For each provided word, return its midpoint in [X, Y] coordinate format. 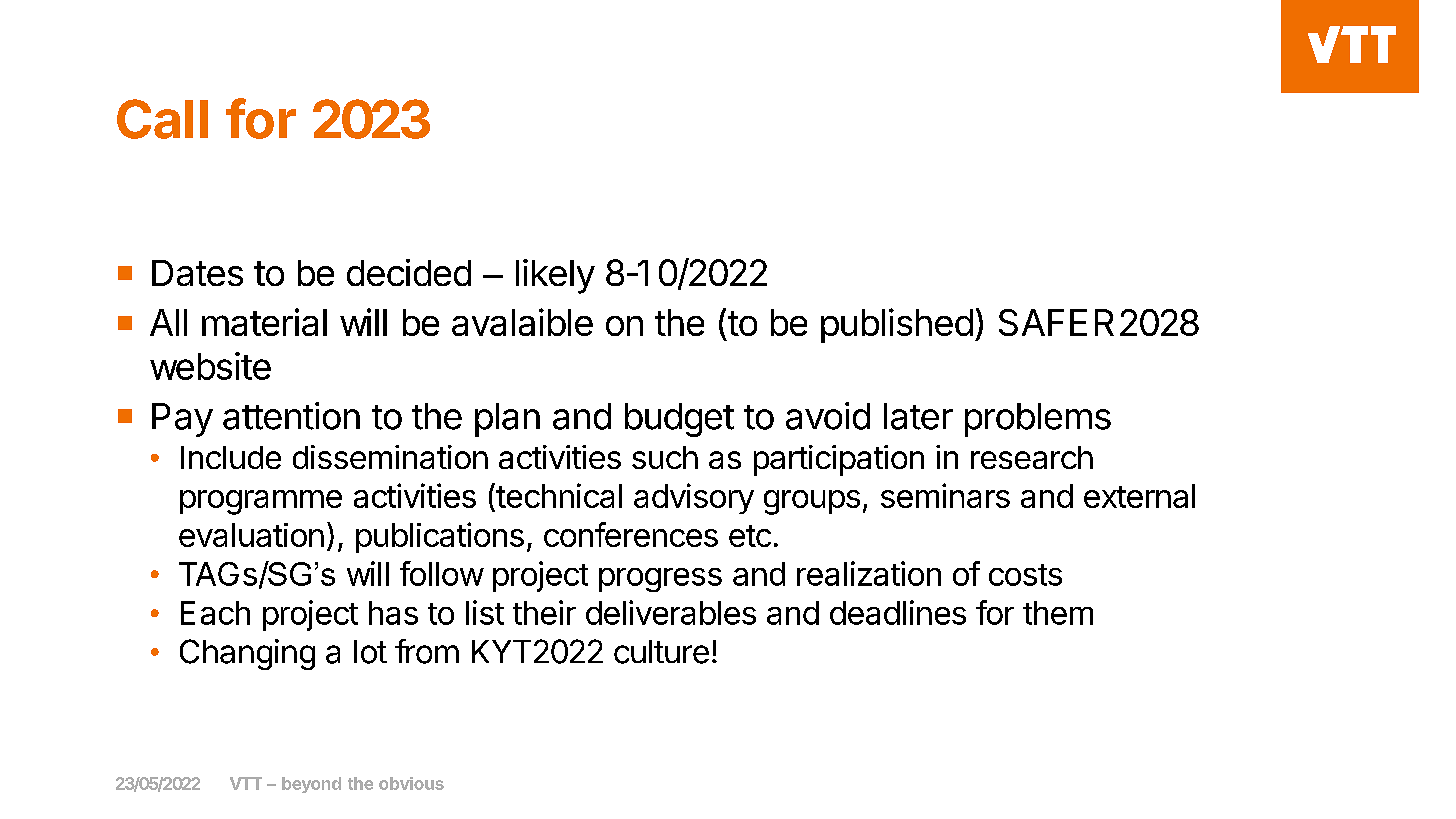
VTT [246, 783]
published [897, 325]
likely [555, 276]
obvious [411, 783]
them [1058, 613]
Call [162, 119]
